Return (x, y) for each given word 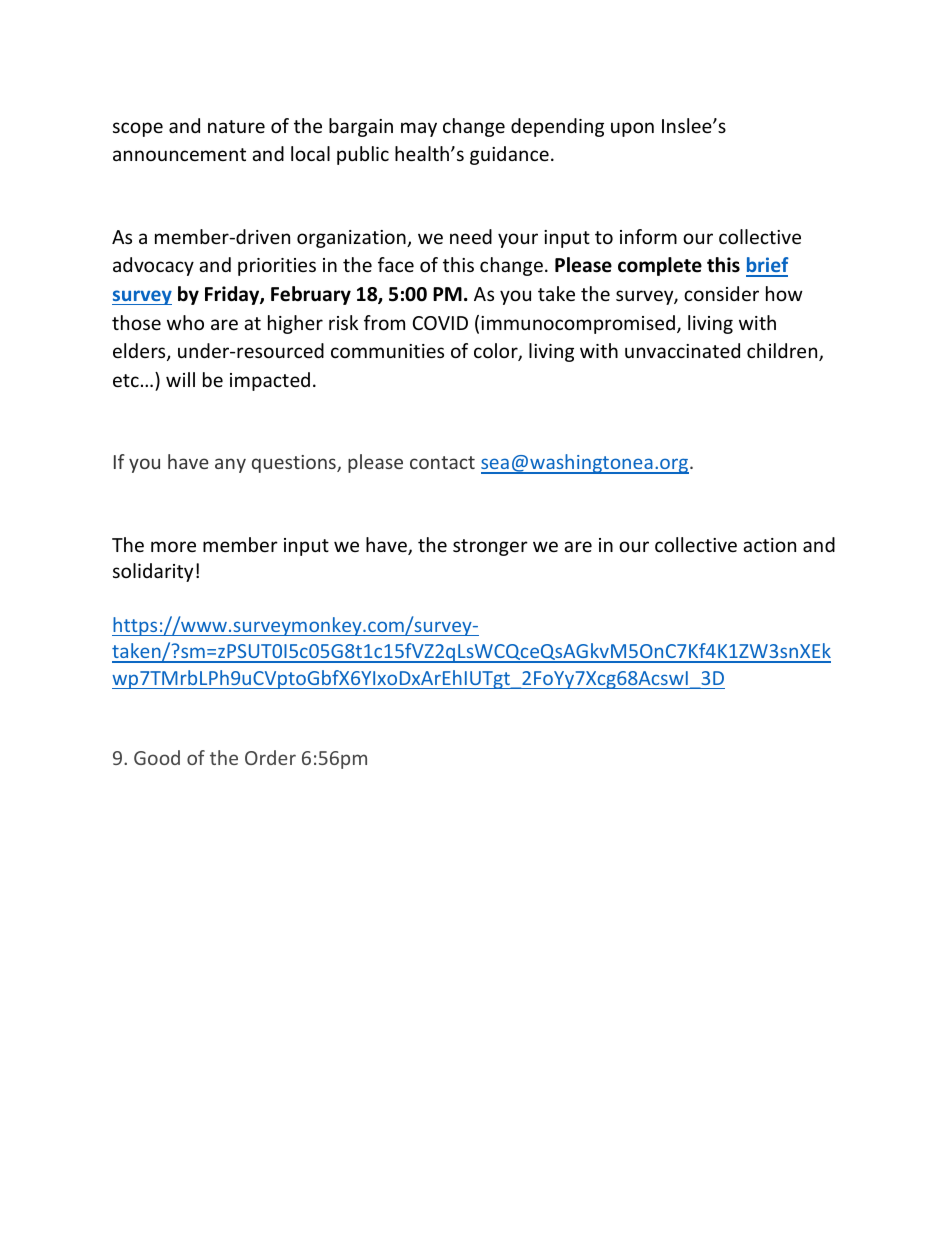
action (769, 545)
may (419, 129)
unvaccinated (682, 350)
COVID (440, 323)
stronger (490, 547)
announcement (179, 154)
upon (632, 129)
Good (157, 757)
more (173, 546)
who (185, 322)
